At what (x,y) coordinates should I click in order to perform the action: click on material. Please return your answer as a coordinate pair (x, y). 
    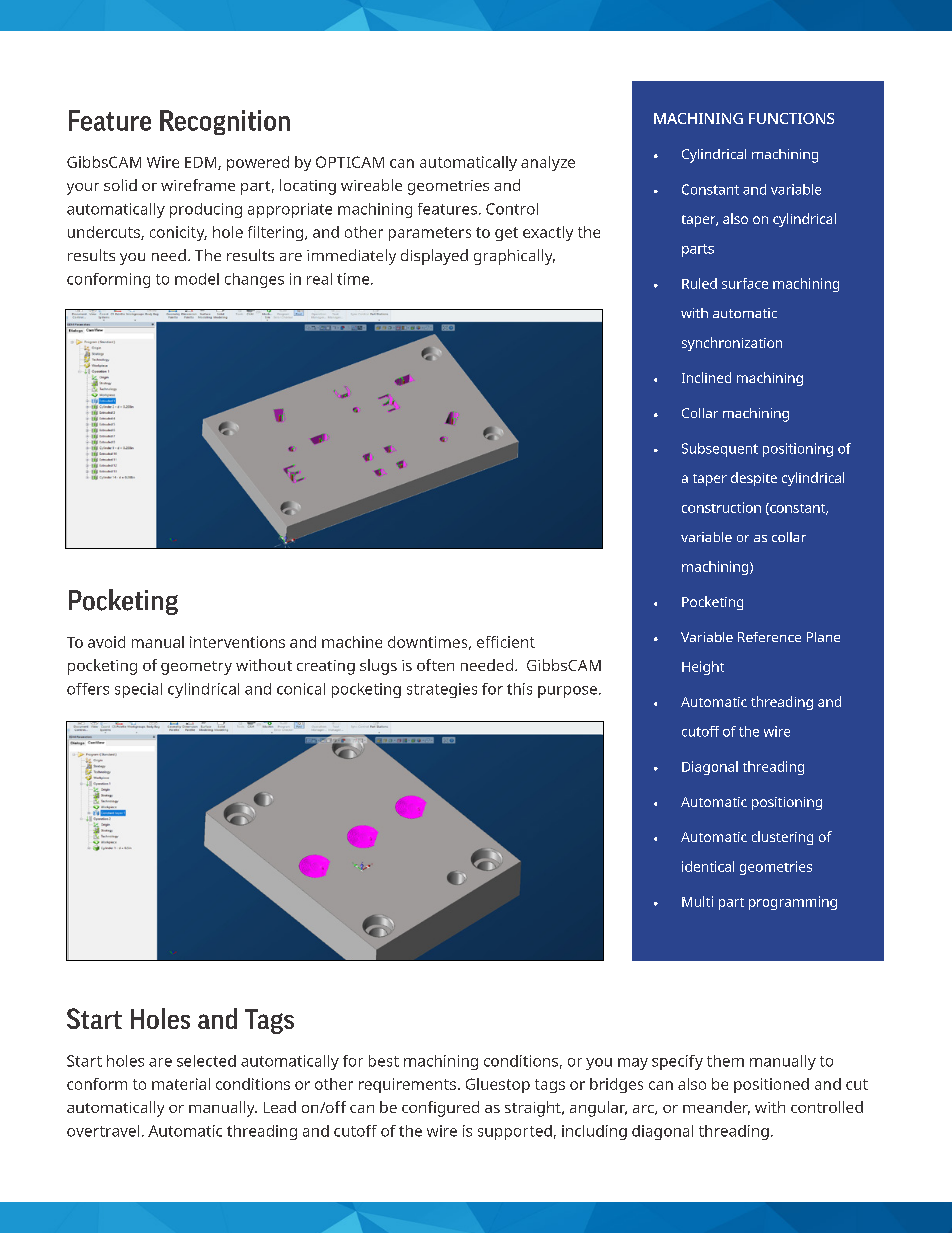
    Looking at the image, I should click on (181, 1084).
